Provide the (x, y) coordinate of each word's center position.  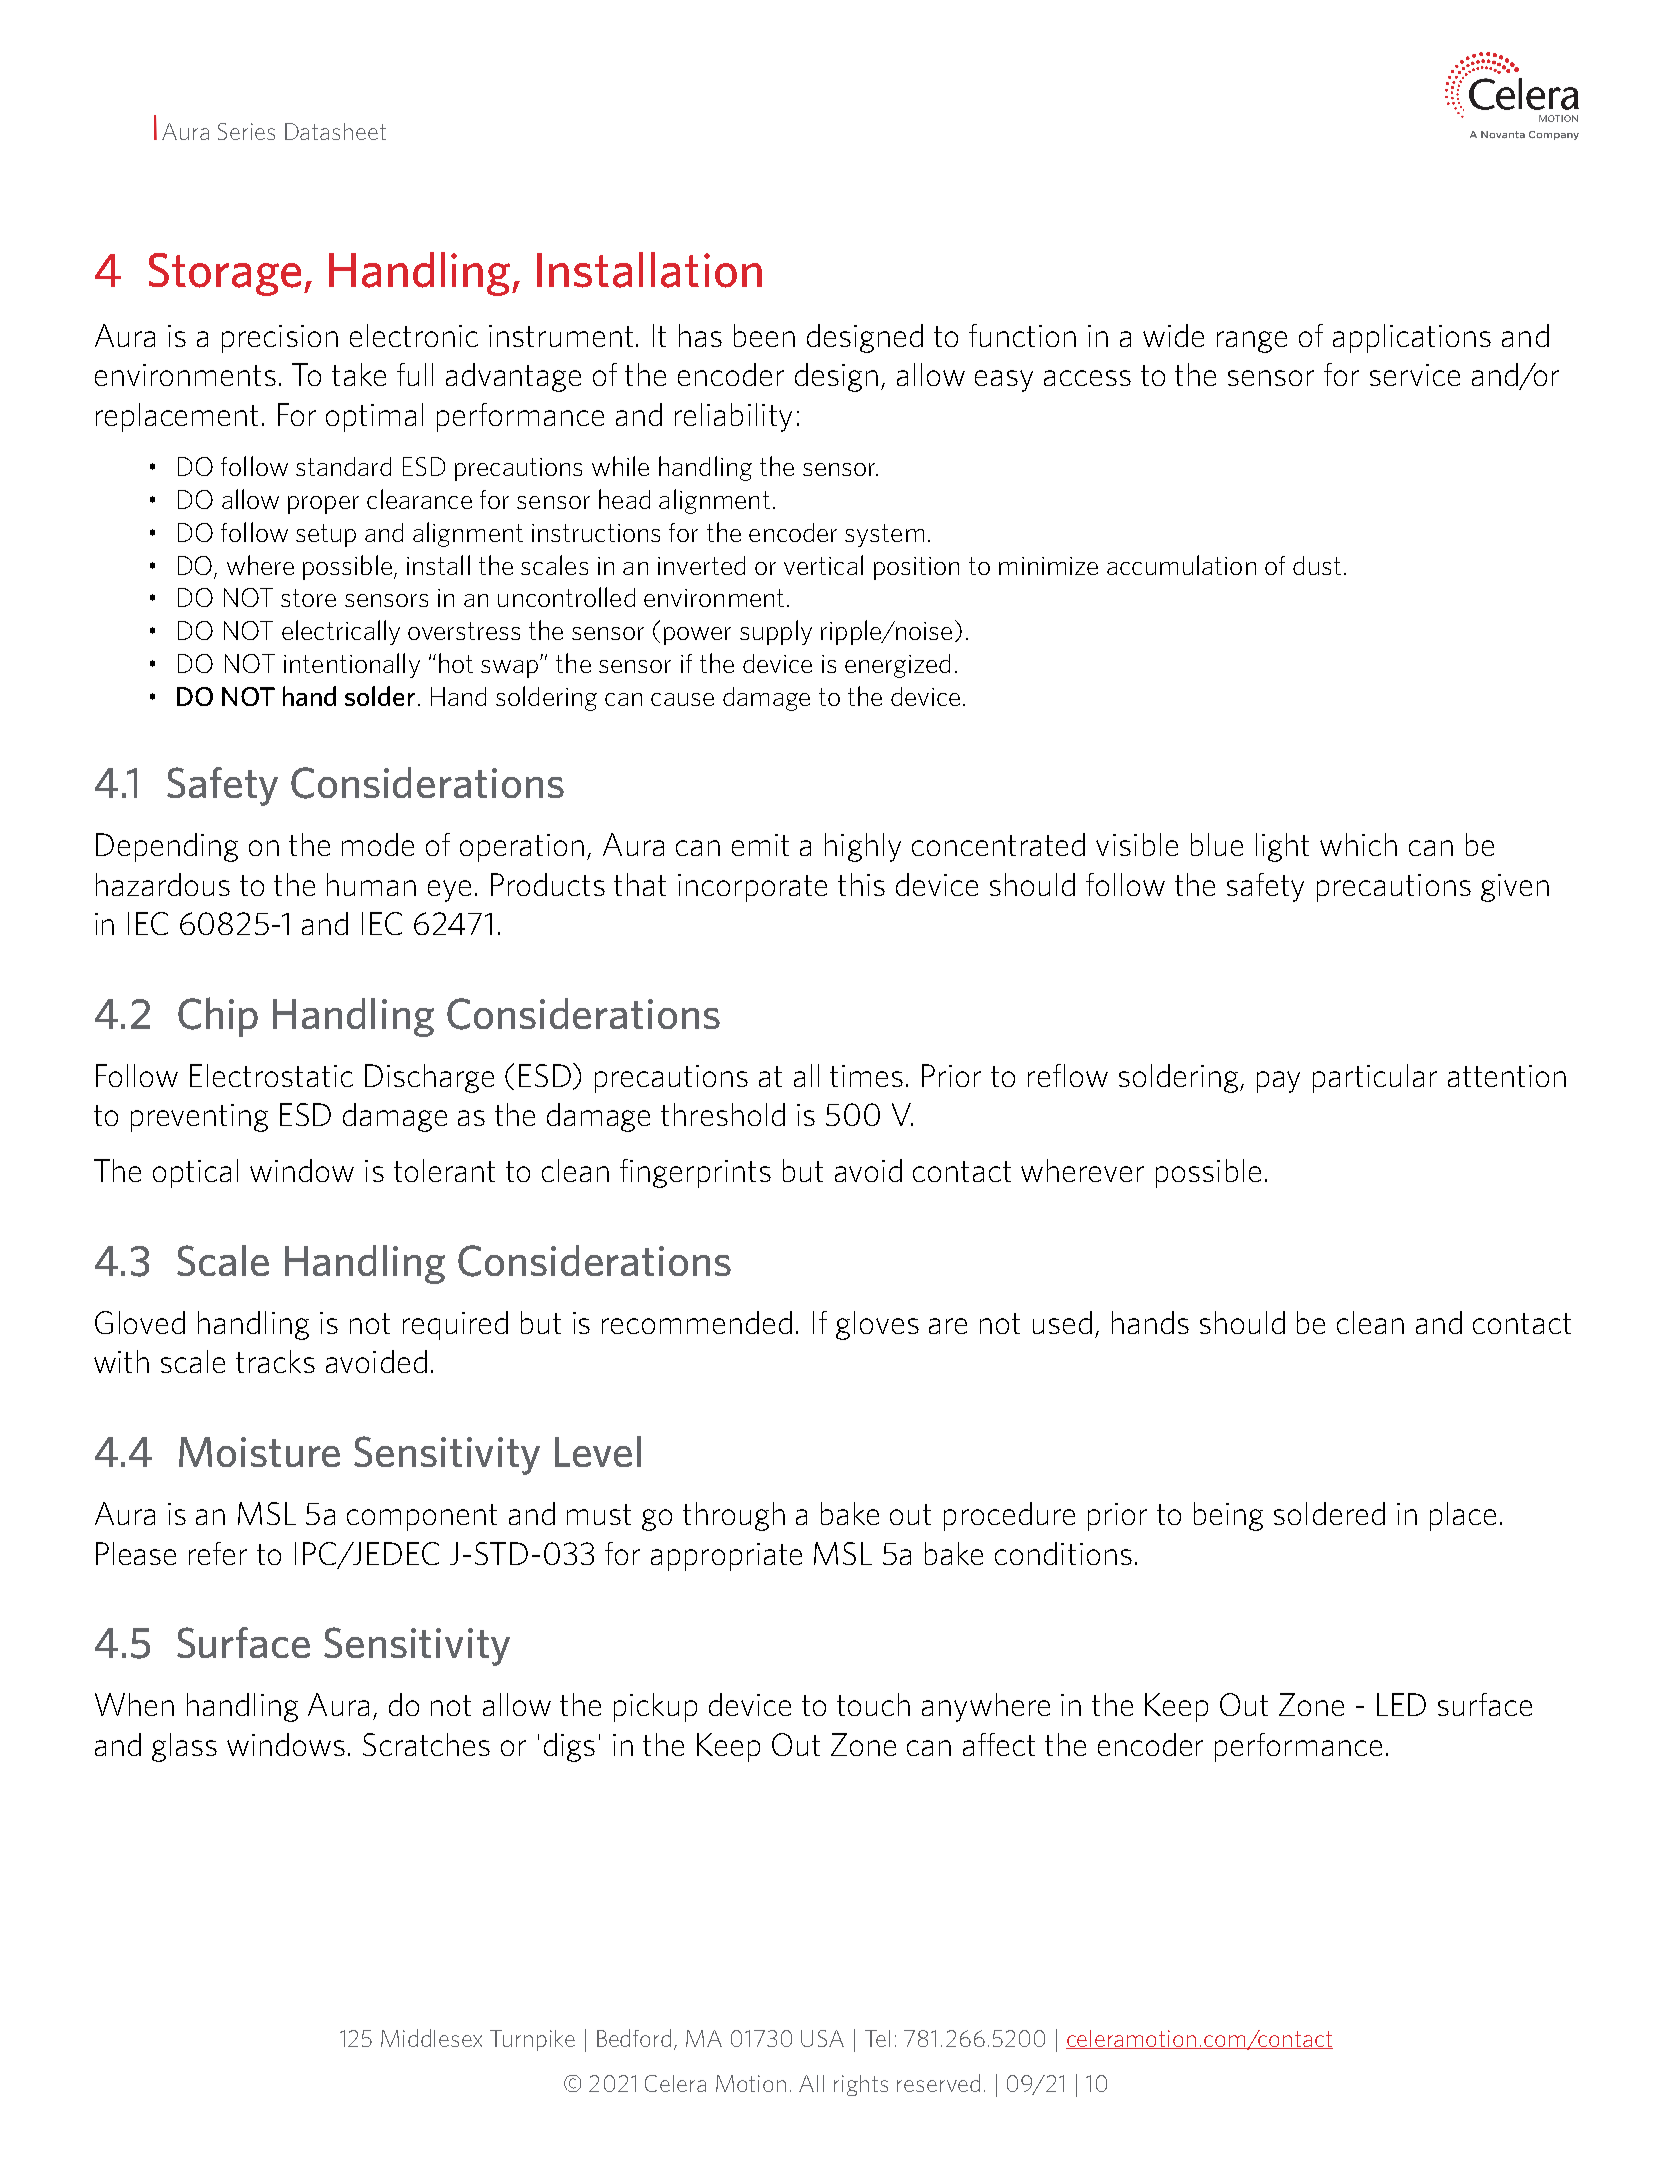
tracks (275, 1361)
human (371, 884)
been (764, 335)
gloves (877, 1325)
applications (1412, 338)
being (1228, 1516)
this (861, 884)
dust (1317, 565)
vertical (823, 565)
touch (873, 1704)
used (1062, 1322)
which (1358, 844)
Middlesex (431, 2038)
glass (184, 1747)
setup (326, 535)
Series (246, 131)
